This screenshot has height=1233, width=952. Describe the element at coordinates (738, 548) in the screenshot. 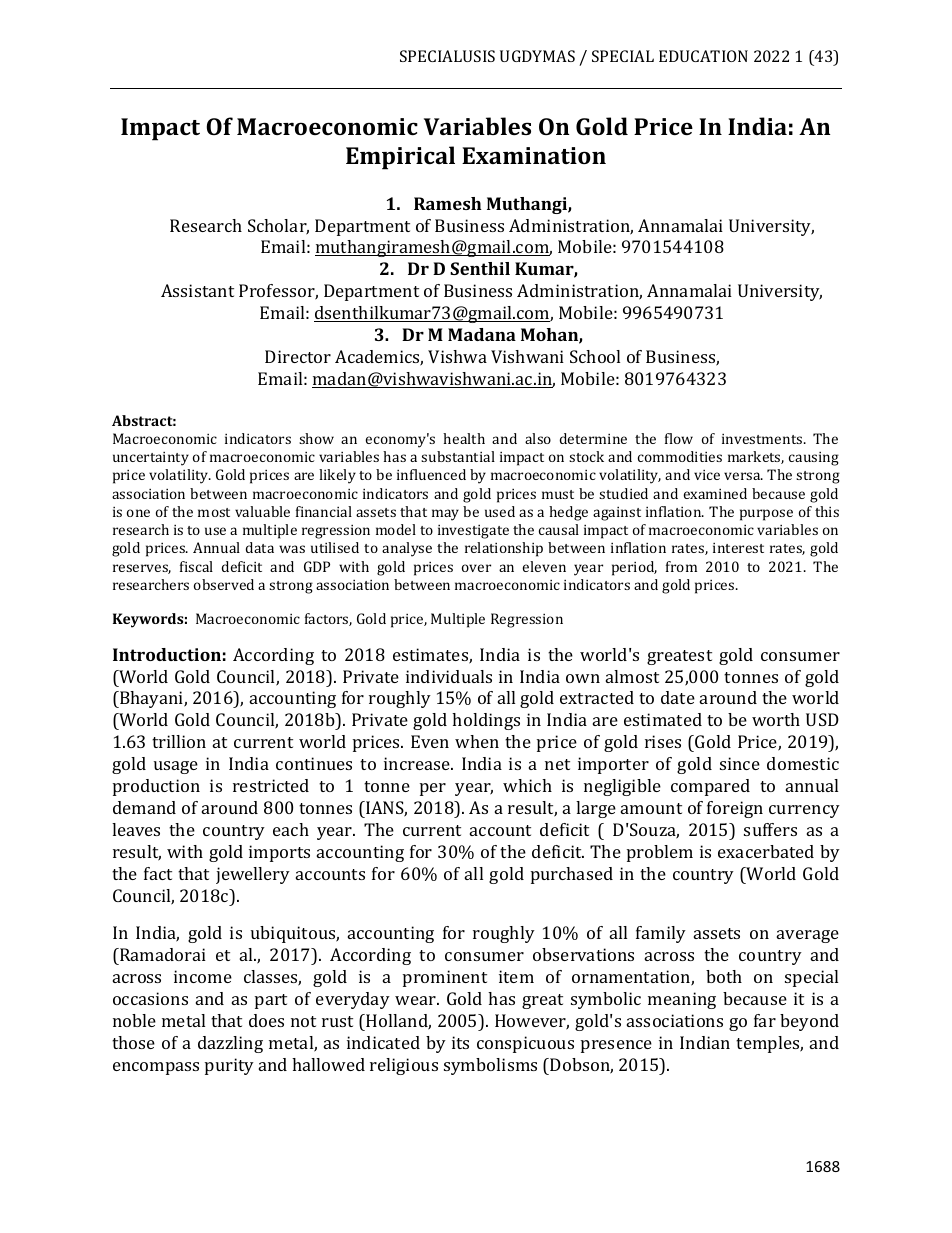

I see `interest` at that location.
